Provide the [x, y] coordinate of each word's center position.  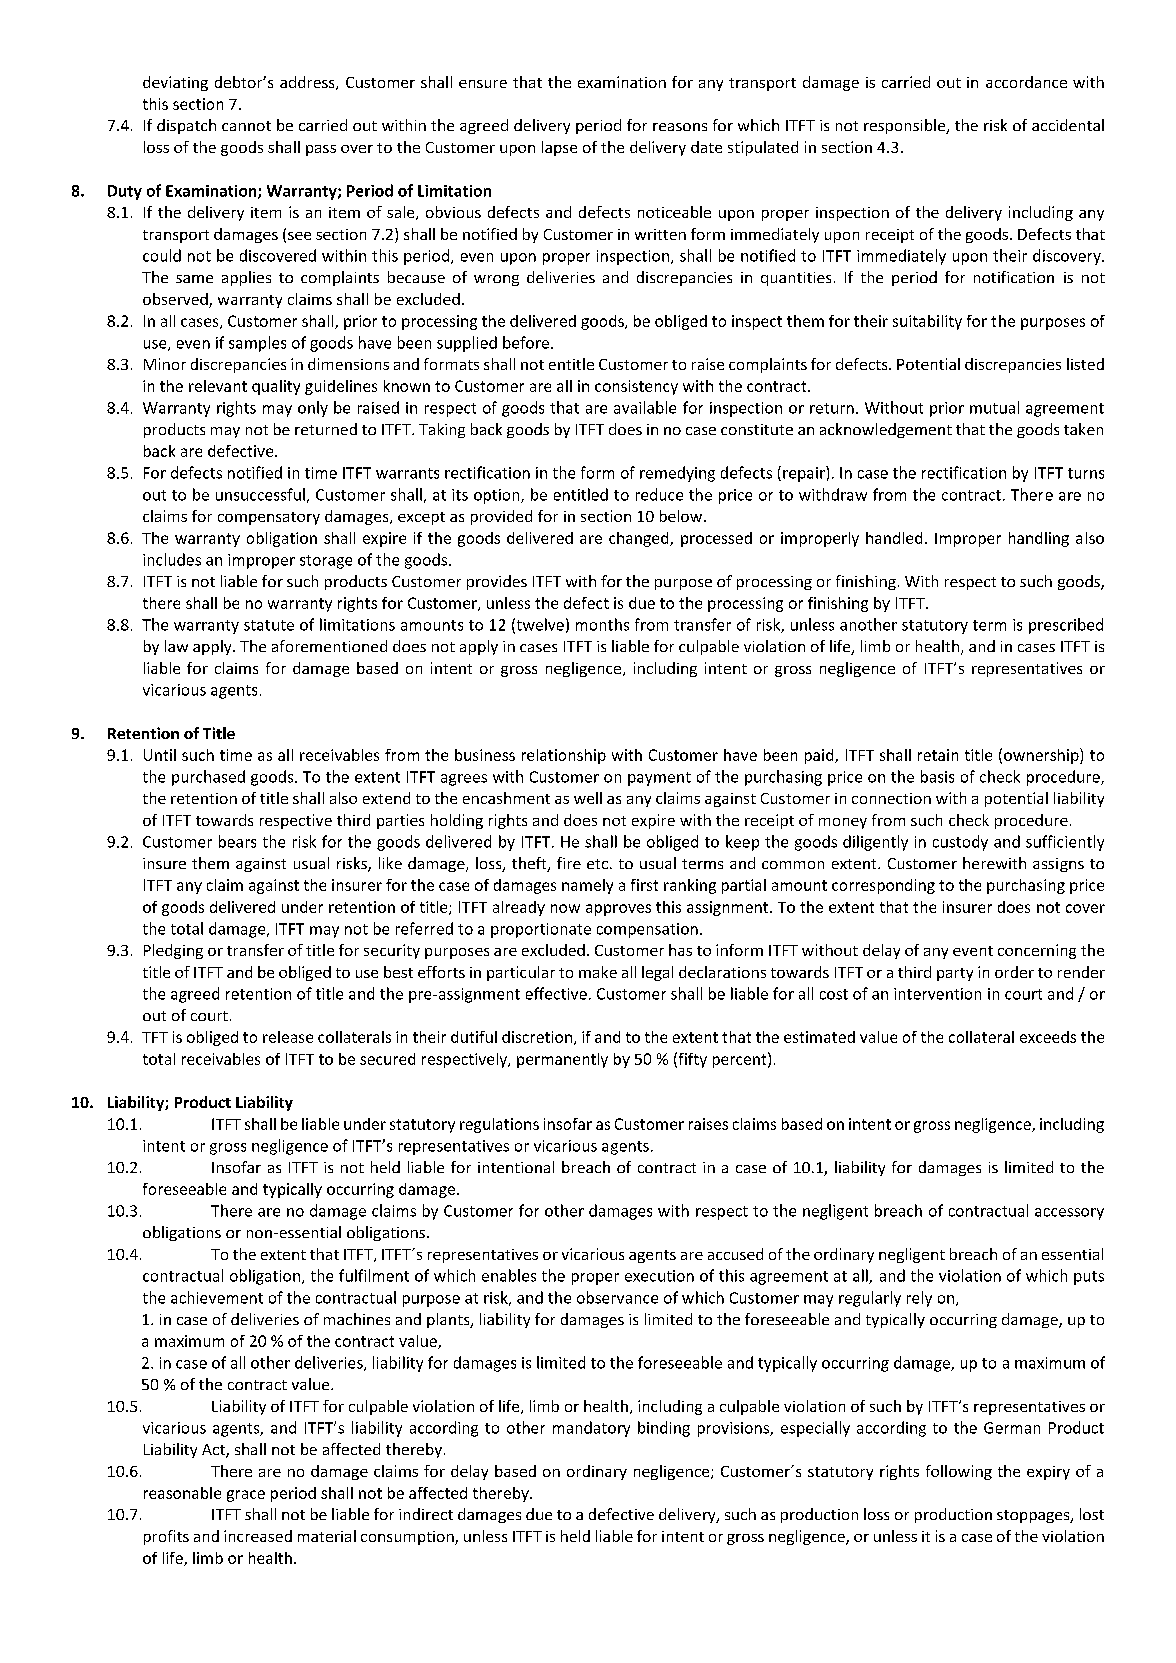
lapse [559, 148]
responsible [906, 126]
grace [246, 1496]
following [959, 1472]
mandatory [591, 1429]
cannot [246, 126]
